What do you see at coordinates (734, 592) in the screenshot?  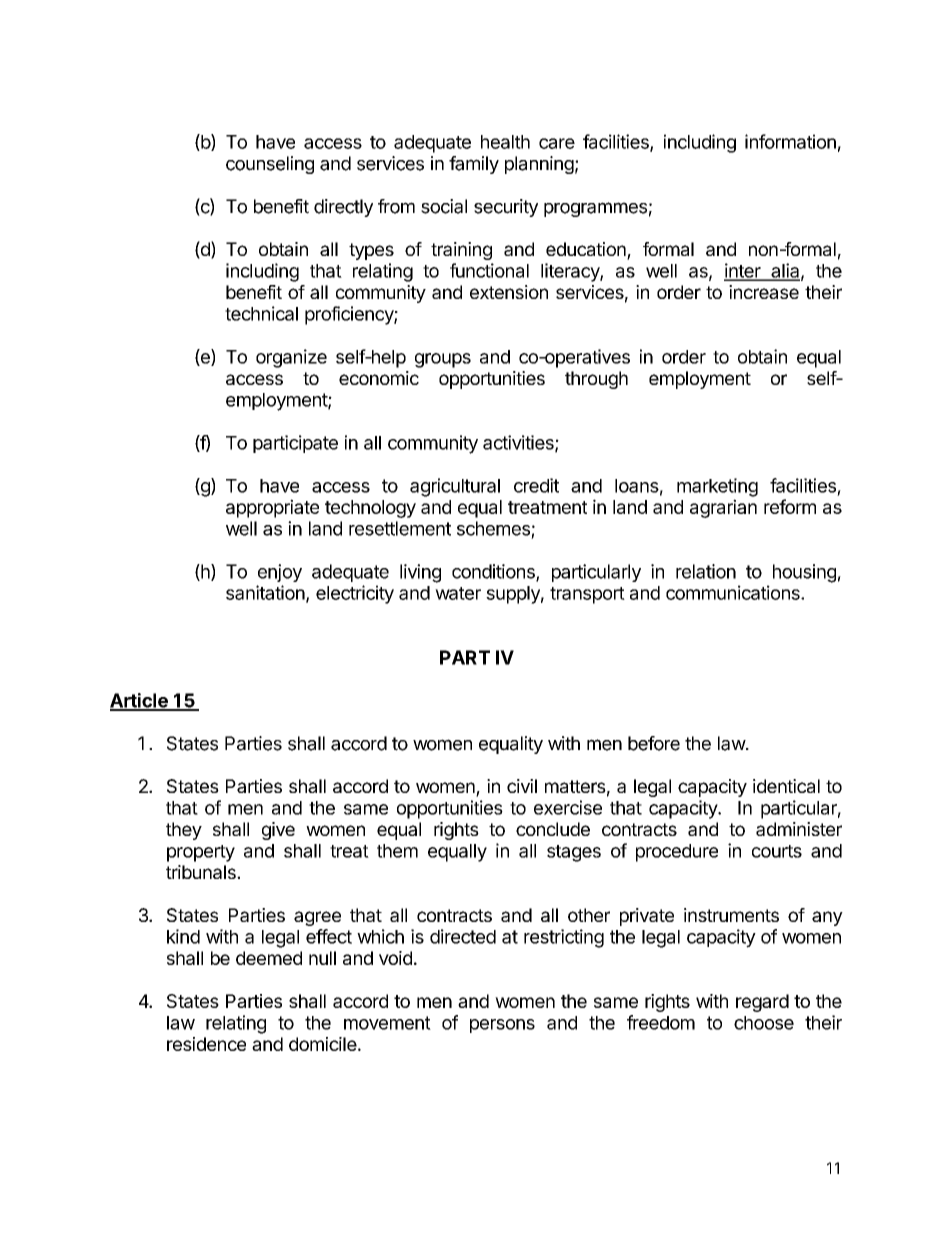 I see `communications` at bounding box center [734, 592].
